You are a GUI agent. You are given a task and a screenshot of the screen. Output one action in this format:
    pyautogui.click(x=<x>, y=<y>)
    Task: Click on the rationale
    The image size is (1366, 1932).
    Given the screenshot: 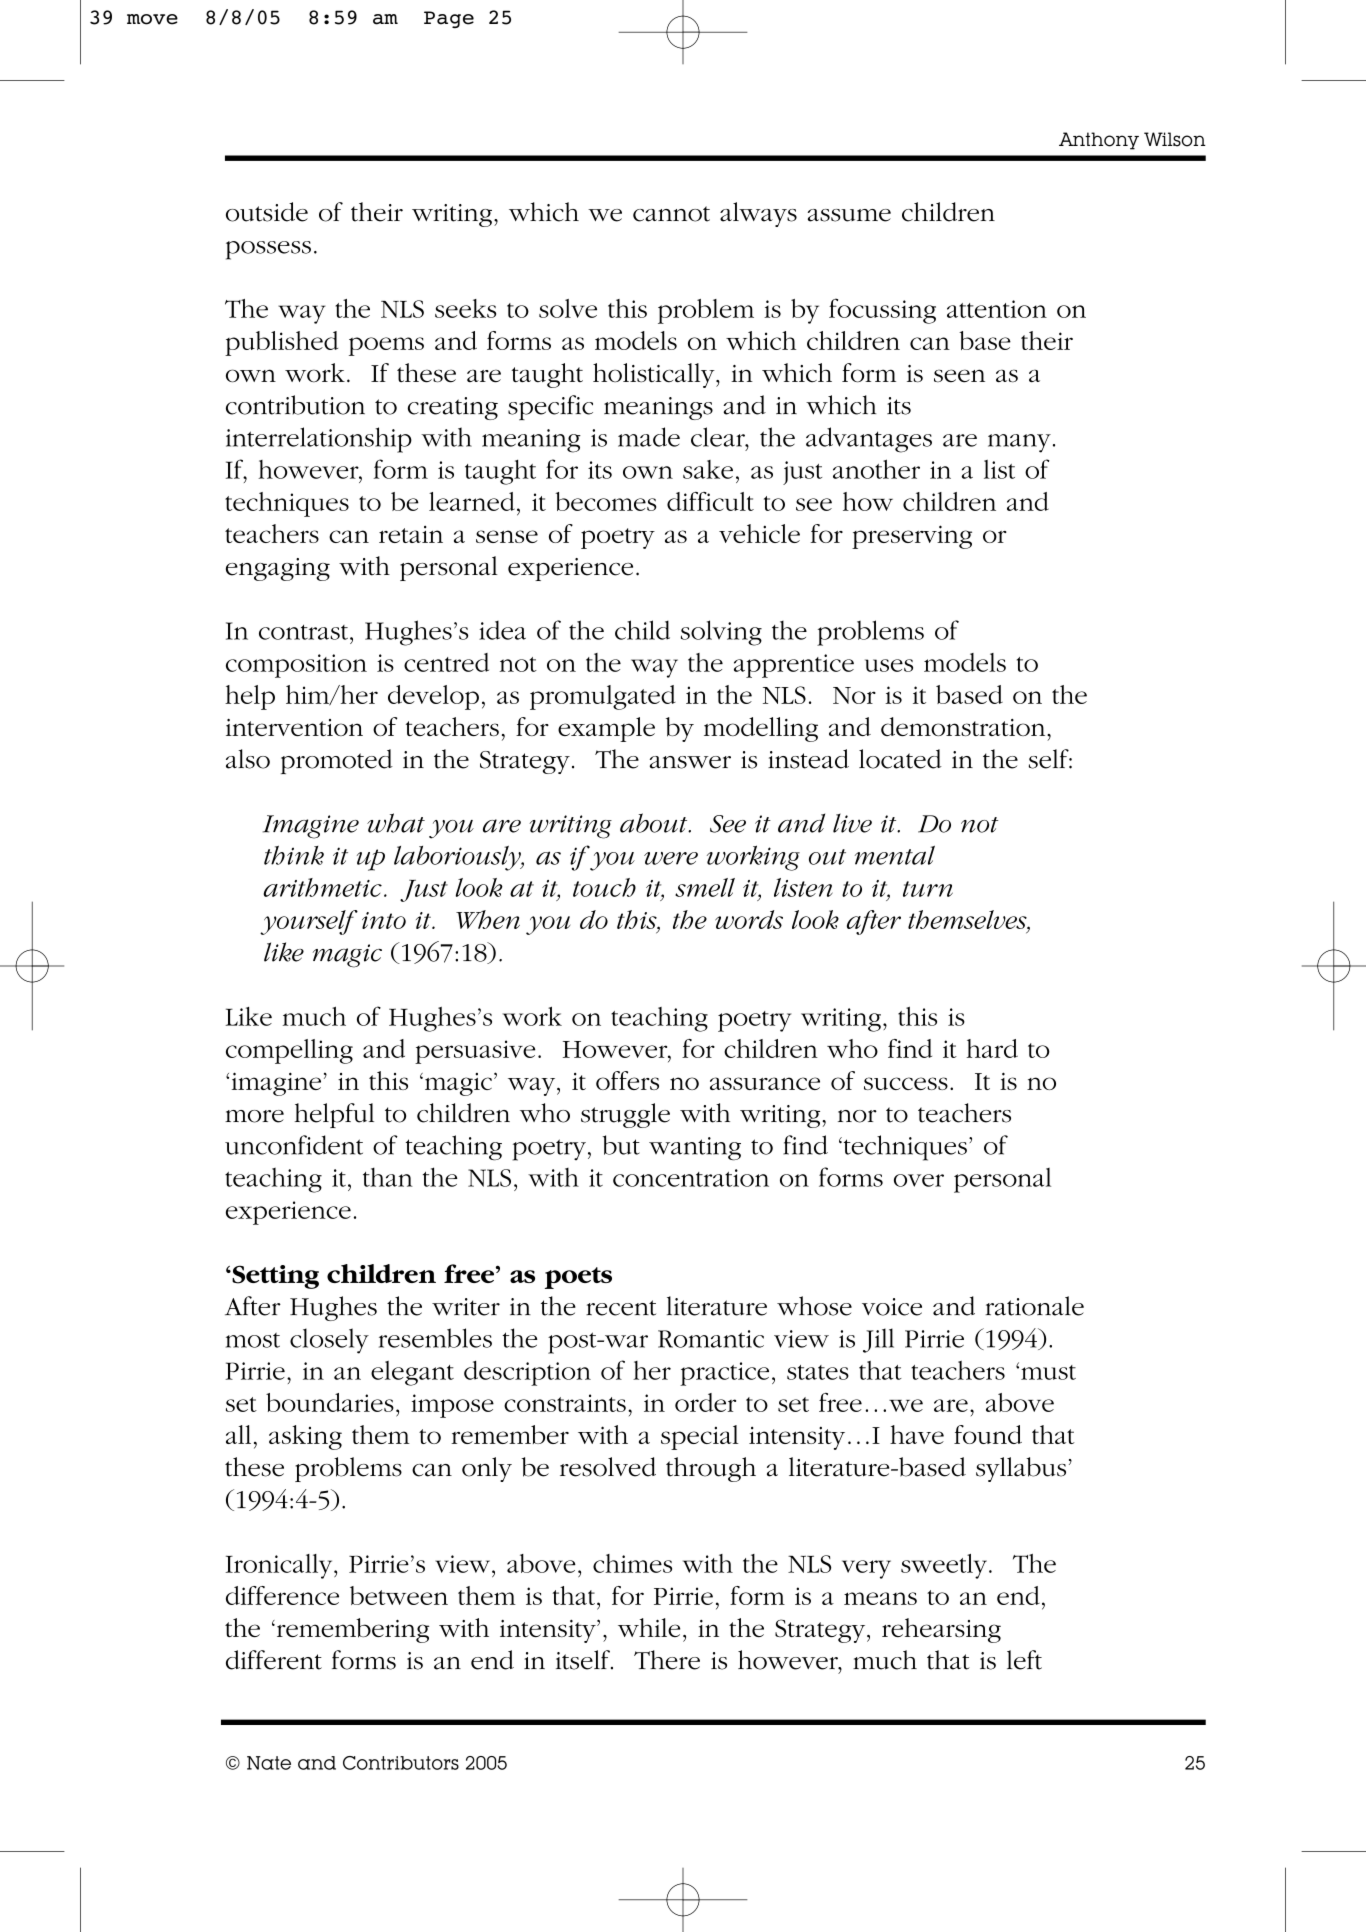 What is the action you would take?
    pyautogui.click(x=1034, y=1306)
